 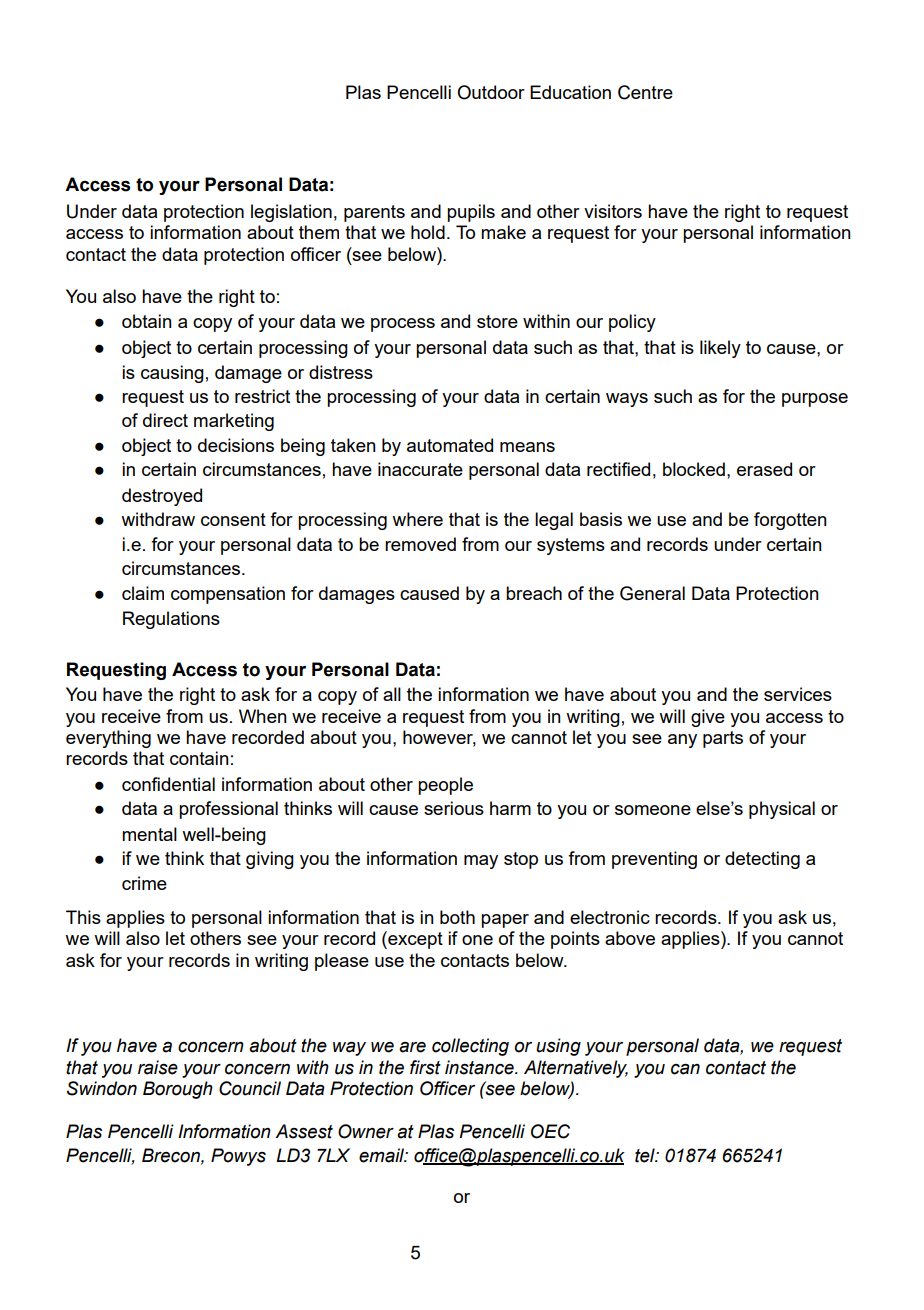 I want to click on legislation, so click(x=291, y=213).
